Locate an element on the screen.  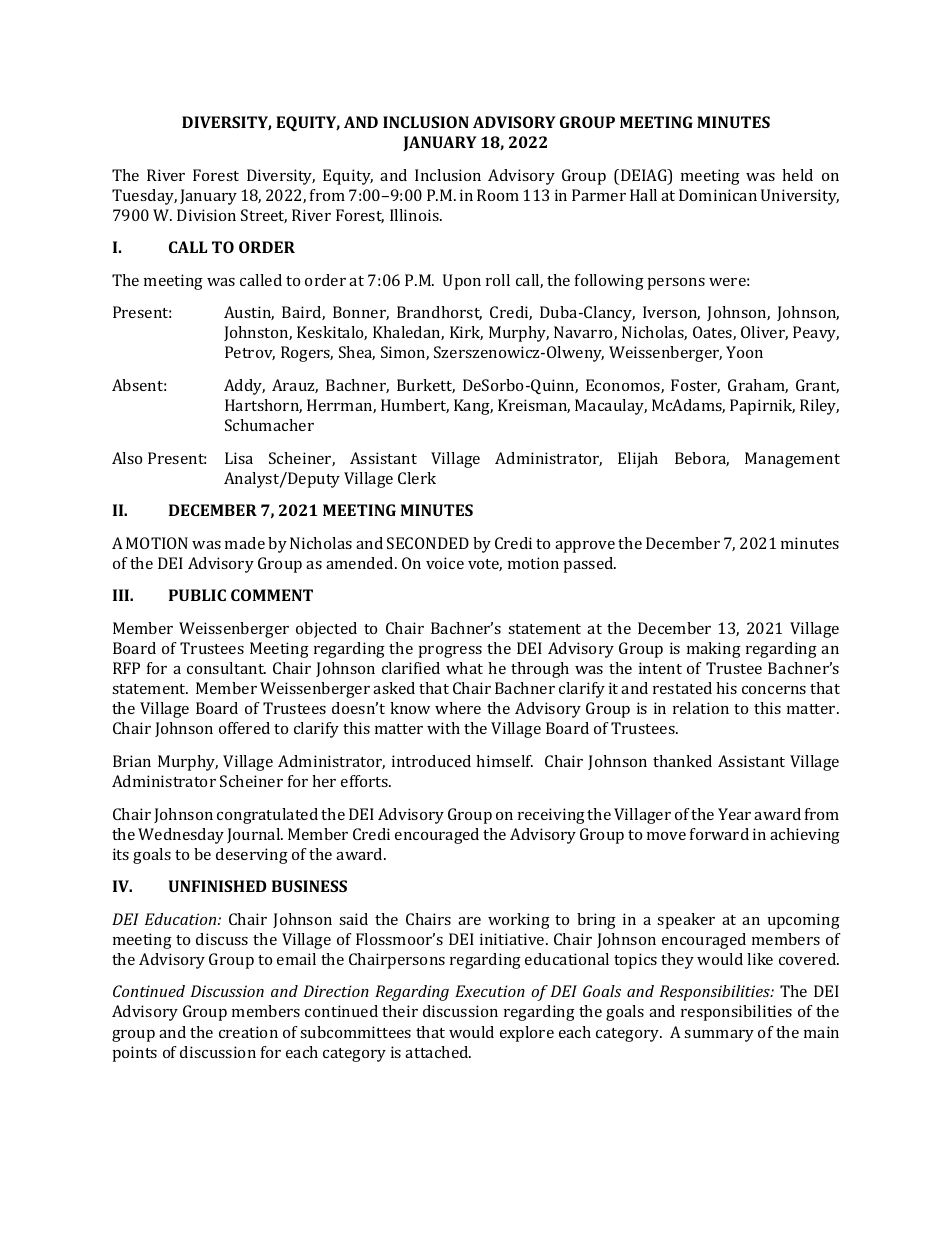
Management is located at coordinates (792, 460).
